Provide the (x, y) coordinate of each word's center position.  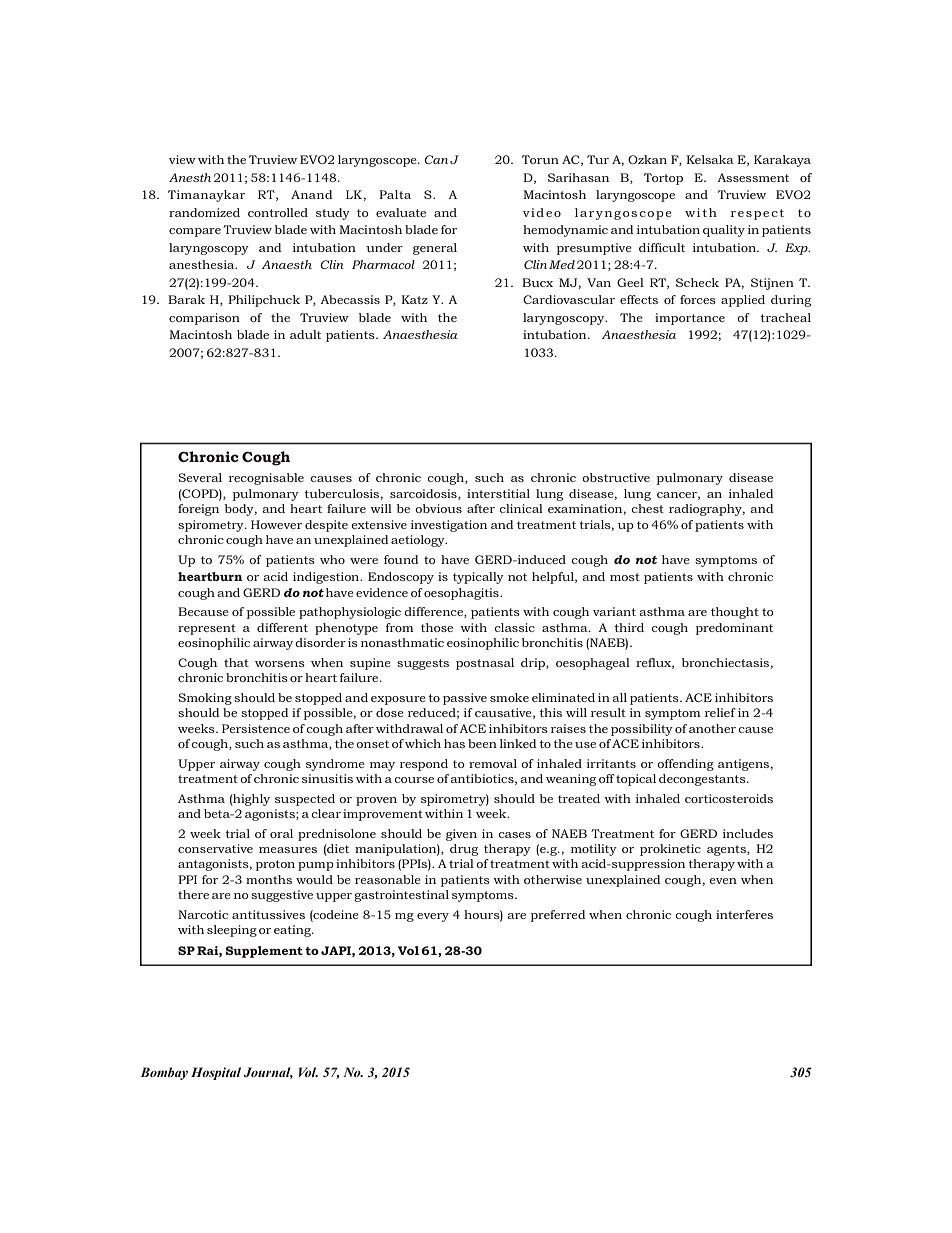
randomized (204, 212)
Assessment (753, 177)
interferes (744, 914)
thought (735, 613)
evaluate (401, 212)
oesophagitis (462, 594)
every (433, 917)
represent (207, 629)
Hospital (216, 1073)
